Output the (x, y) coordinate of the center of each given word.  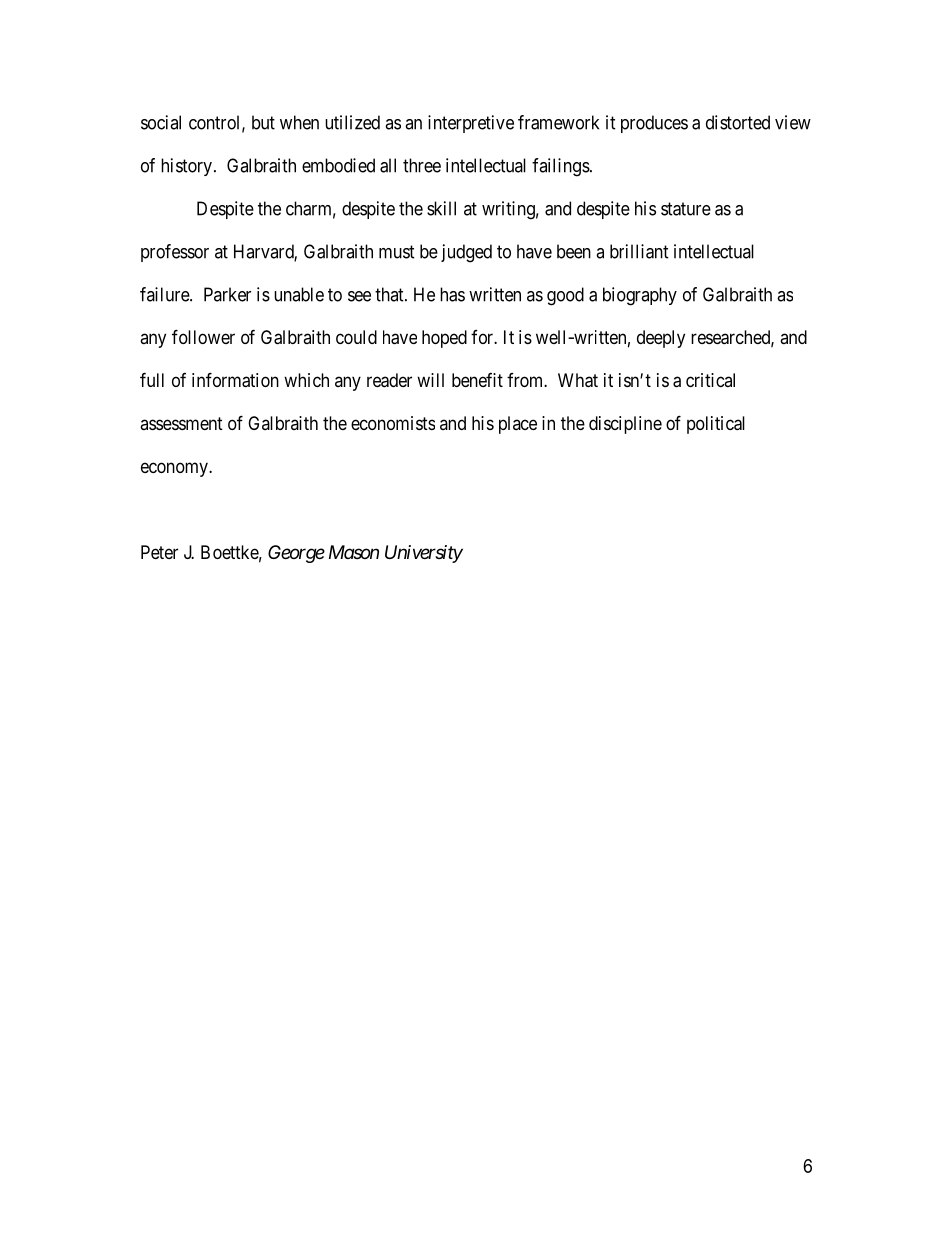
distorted (738, 122)
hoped (444, 339)
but (263, 122)
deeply (661, 339)
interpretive (471, 124)
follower (203, 336)
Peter (159, 552)
